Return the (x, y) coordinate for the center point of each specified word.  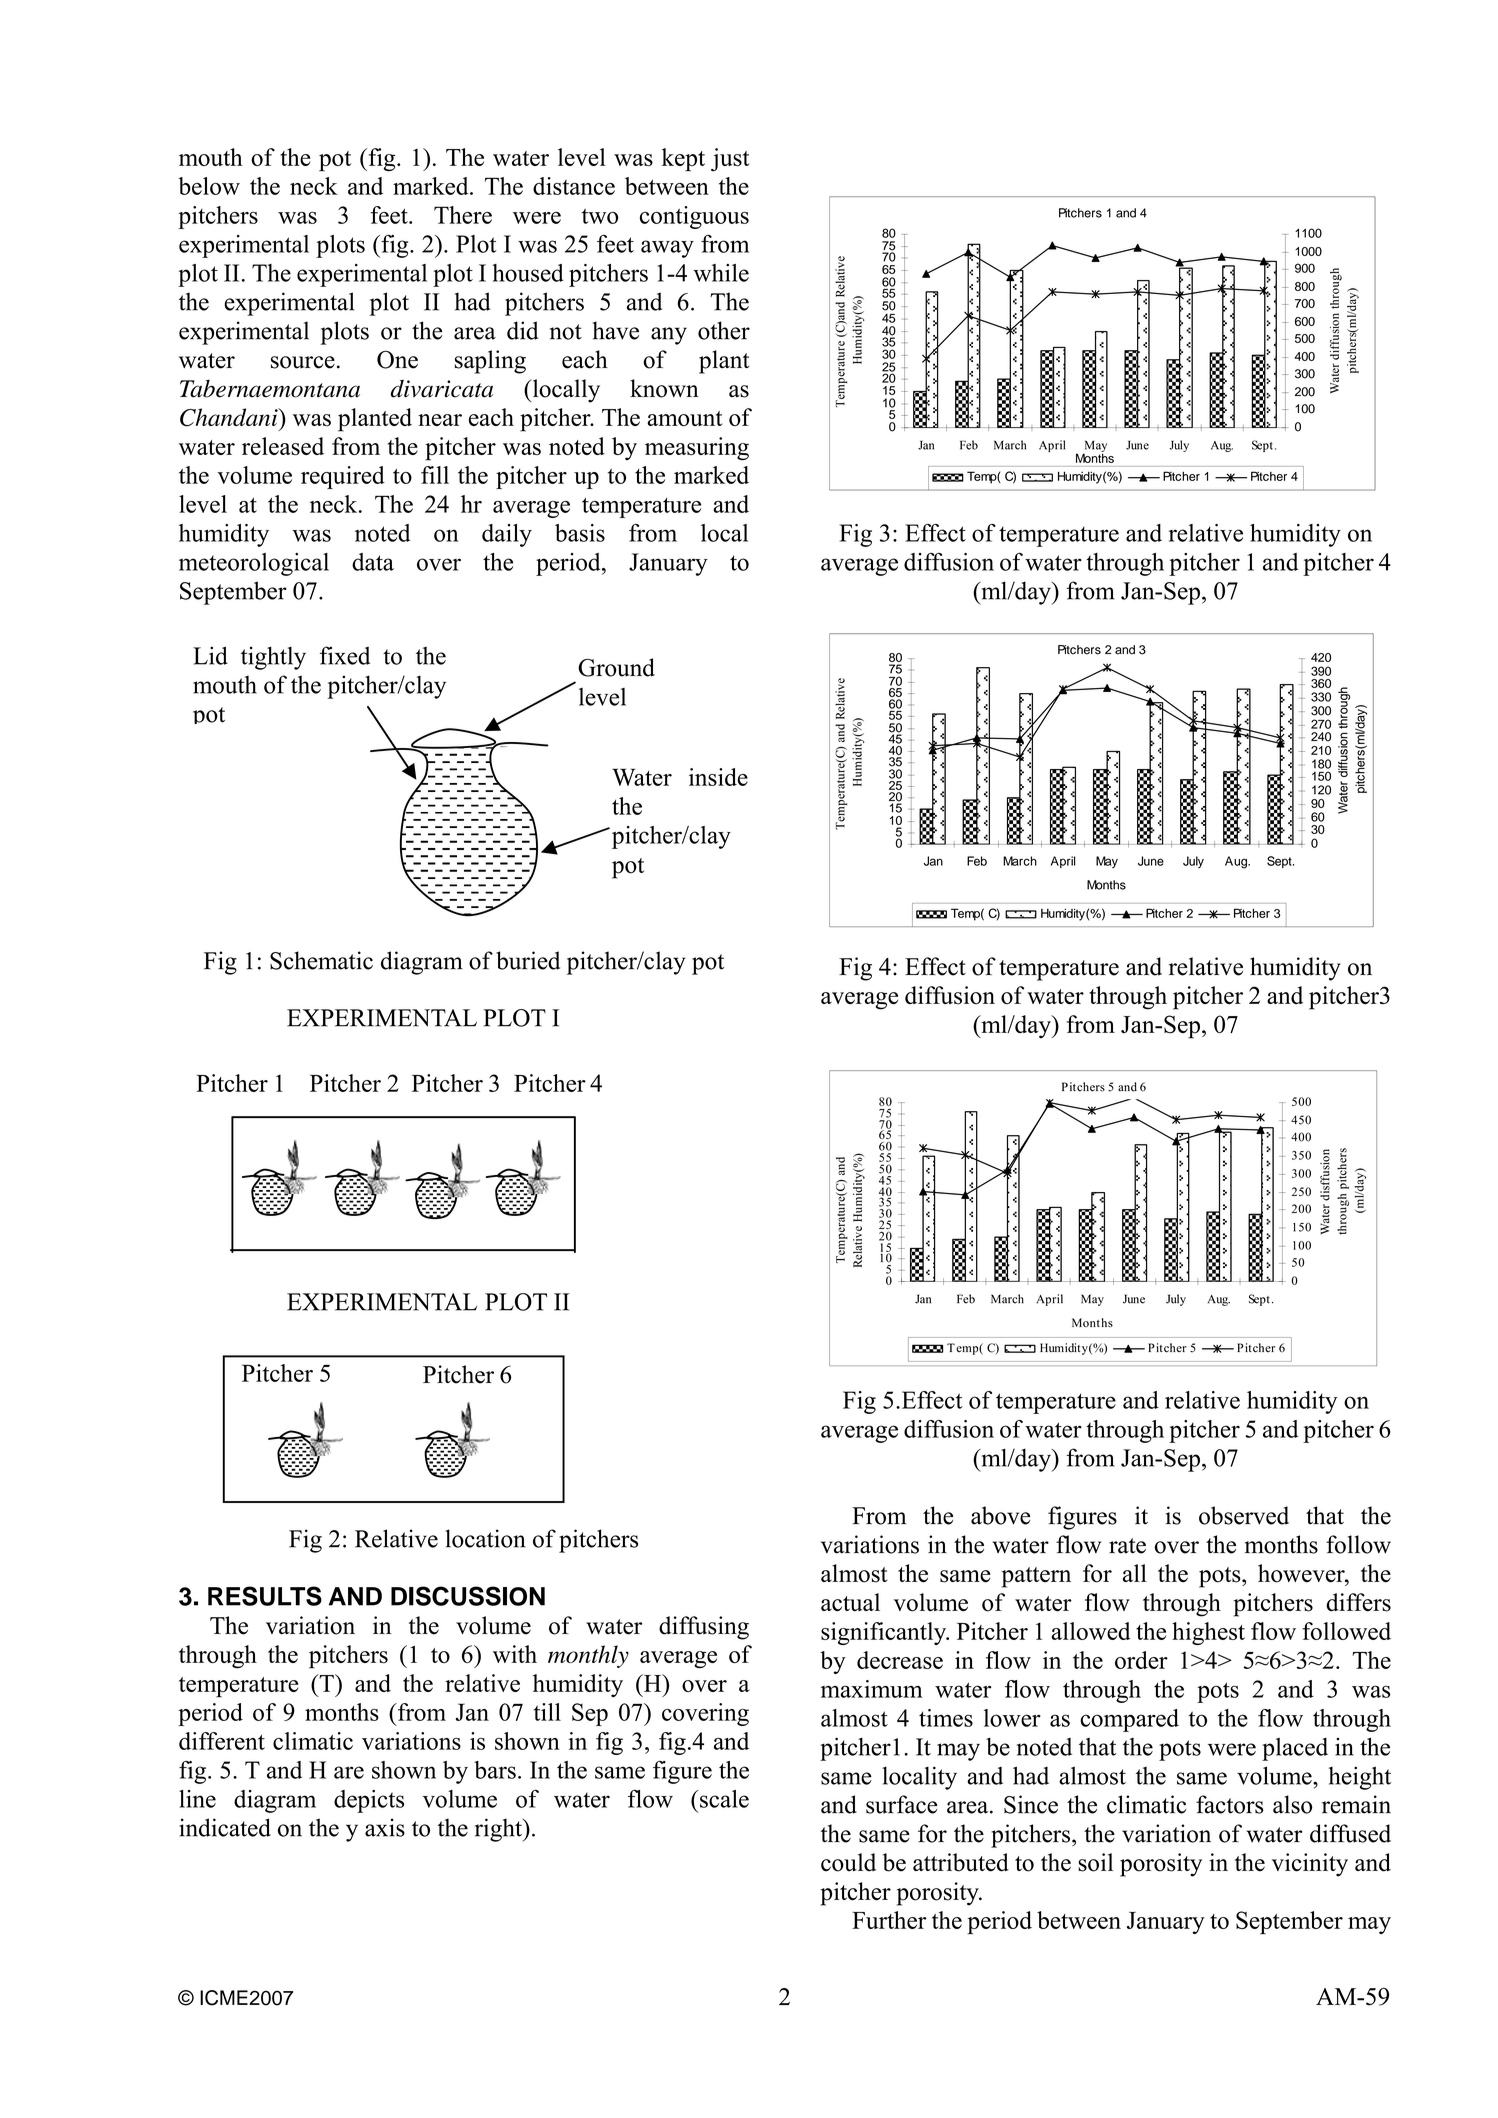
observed (1244, 1515)
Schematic (321, 960)
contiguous (694, 217)
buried (528, 960)
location (485, 1538)
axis (385, 1827)
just (730, 159)
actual (850, 1602)
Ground (616, 667)
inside (718, 777)
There (463, 215)
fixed (345, 655)
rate (1127, 1546)
